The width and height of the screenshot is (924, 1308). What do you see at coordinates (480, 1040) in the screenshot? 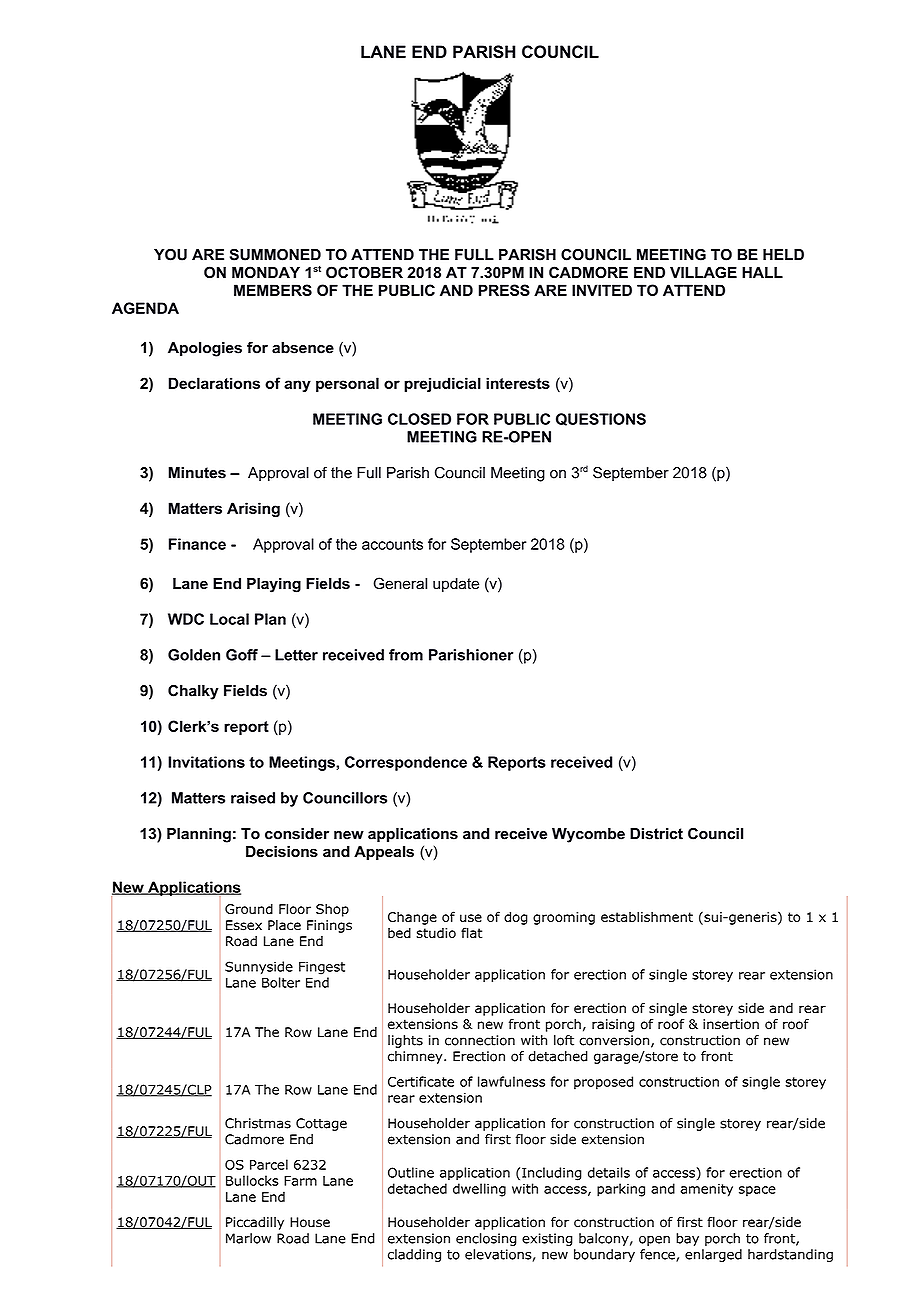
I see `connection` at bounding box center [480, 1040].
